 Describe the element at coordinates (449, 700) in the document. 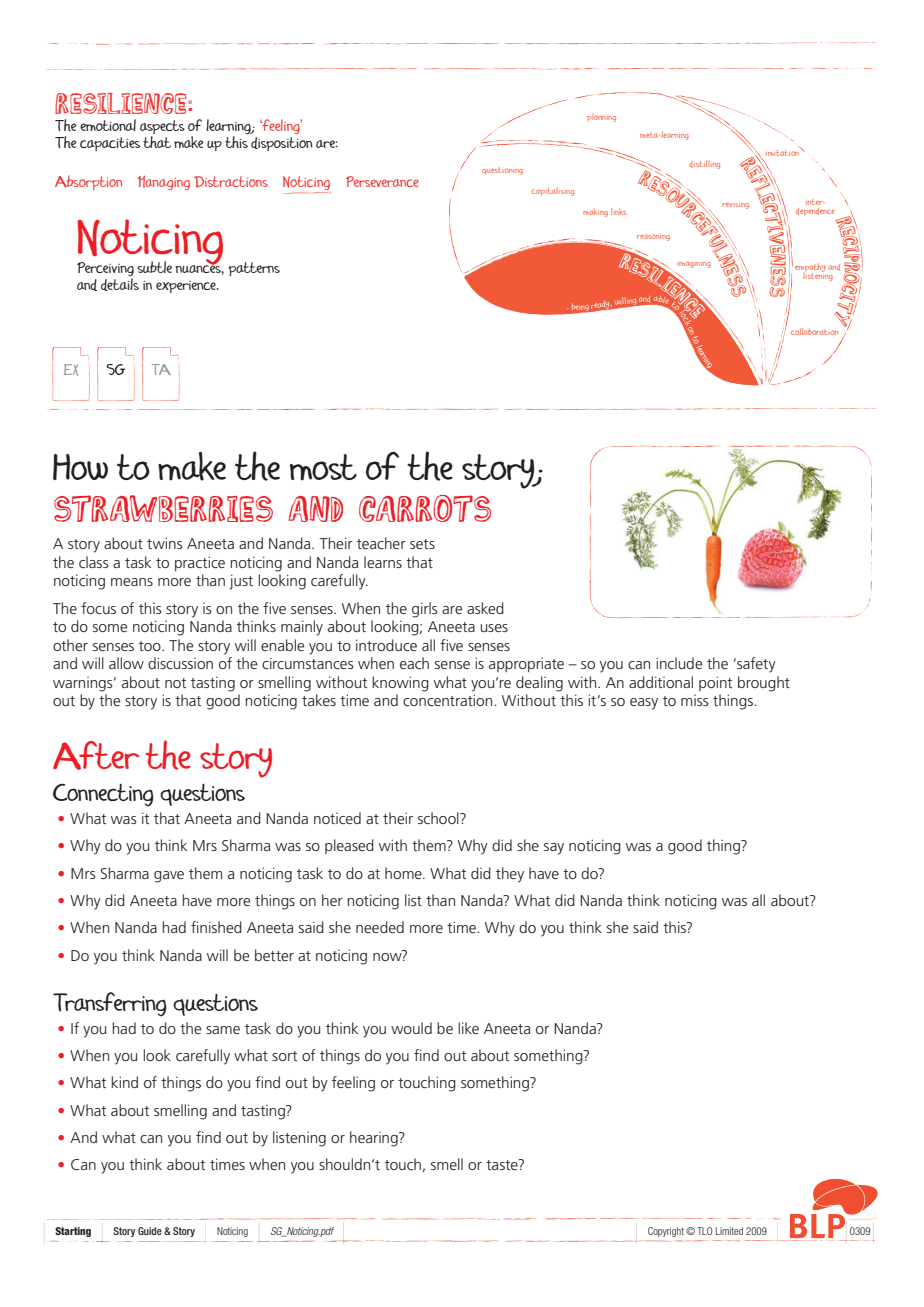

I see `concentration` at that location.
